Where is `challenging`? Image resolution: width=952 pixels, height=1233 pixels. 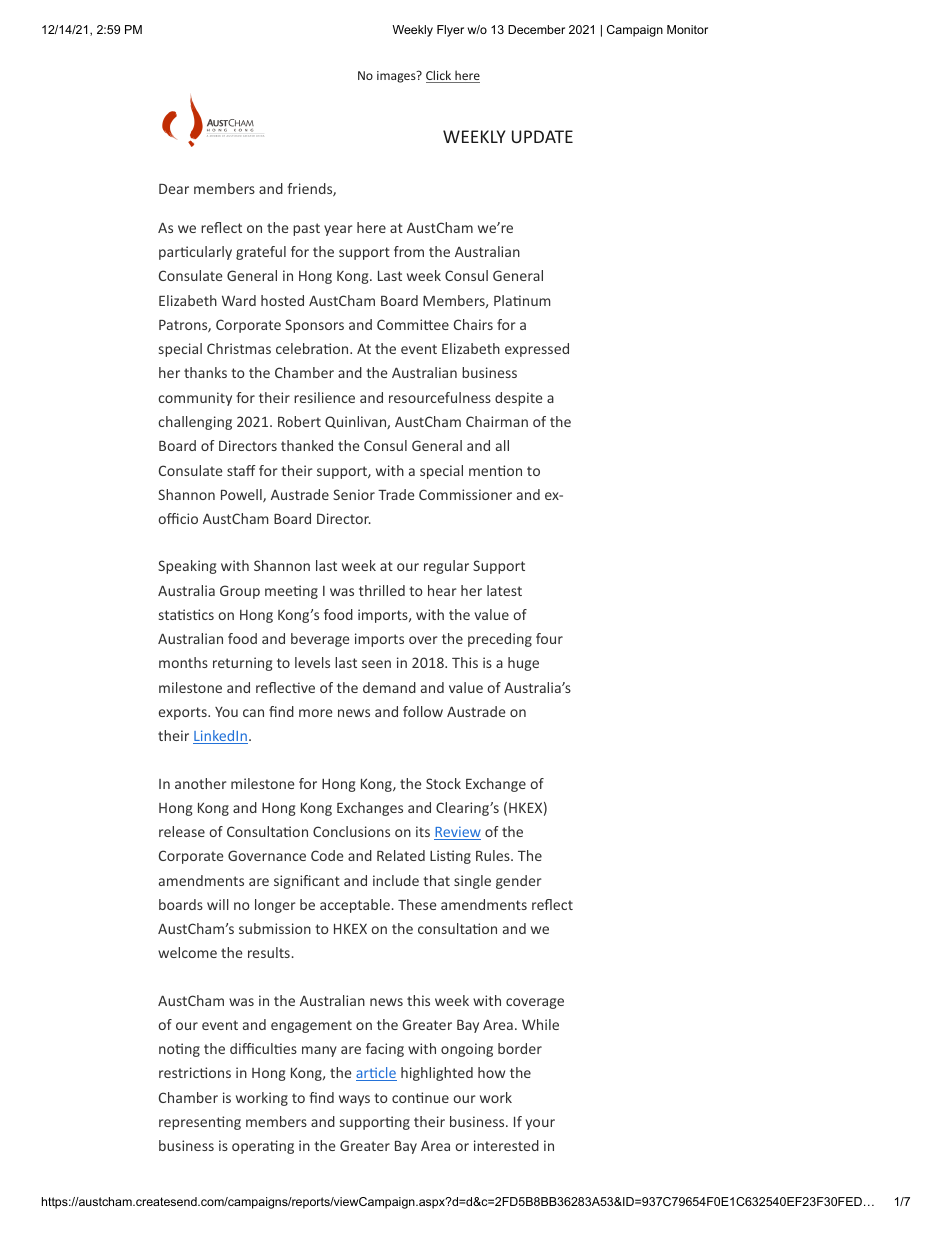
challenging is located at coordinates (195, 423).
